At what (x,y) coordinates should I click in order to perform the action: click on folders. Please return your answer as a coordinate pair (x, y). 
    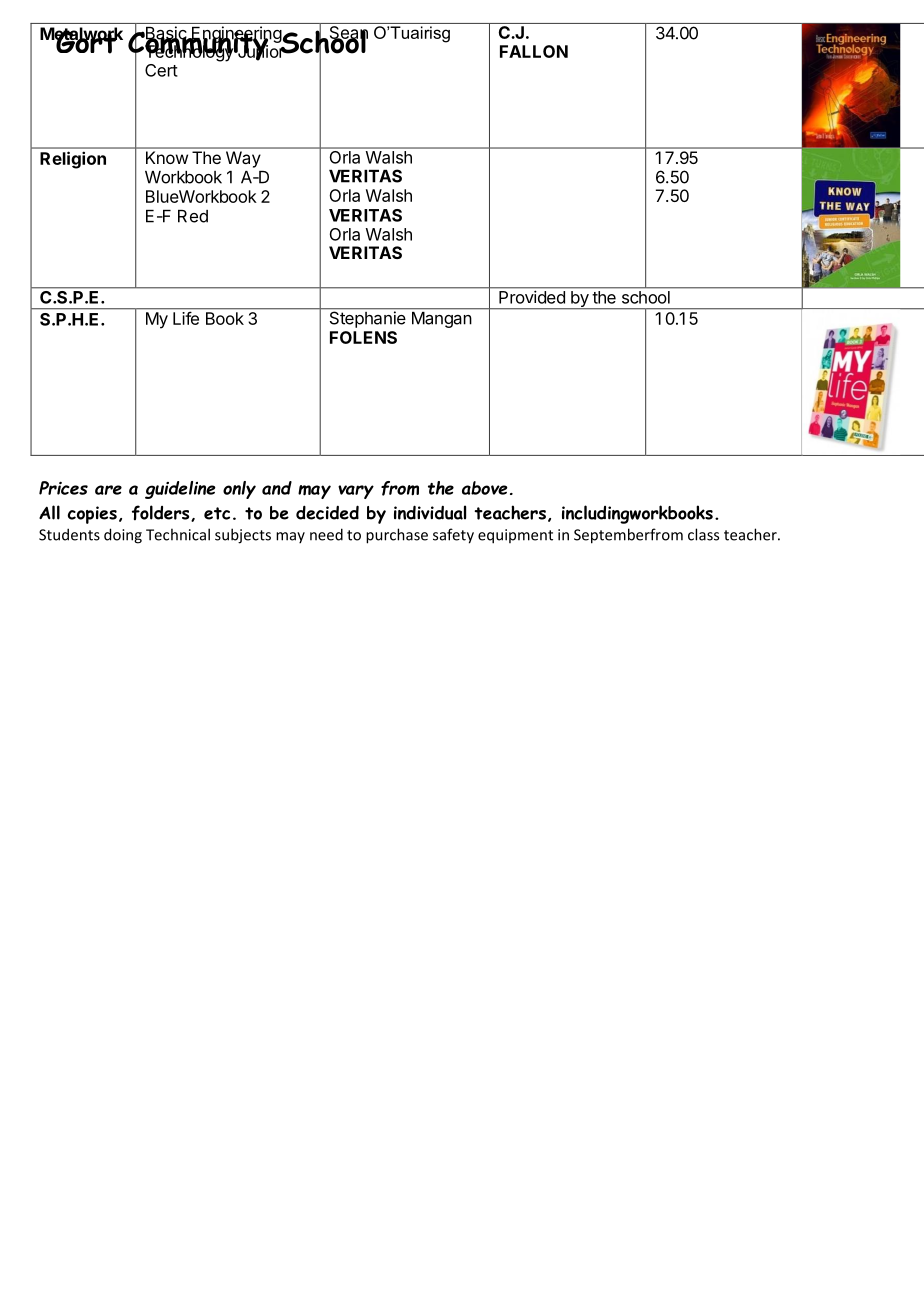
    Looking at the image, I should click on (162, 513).
